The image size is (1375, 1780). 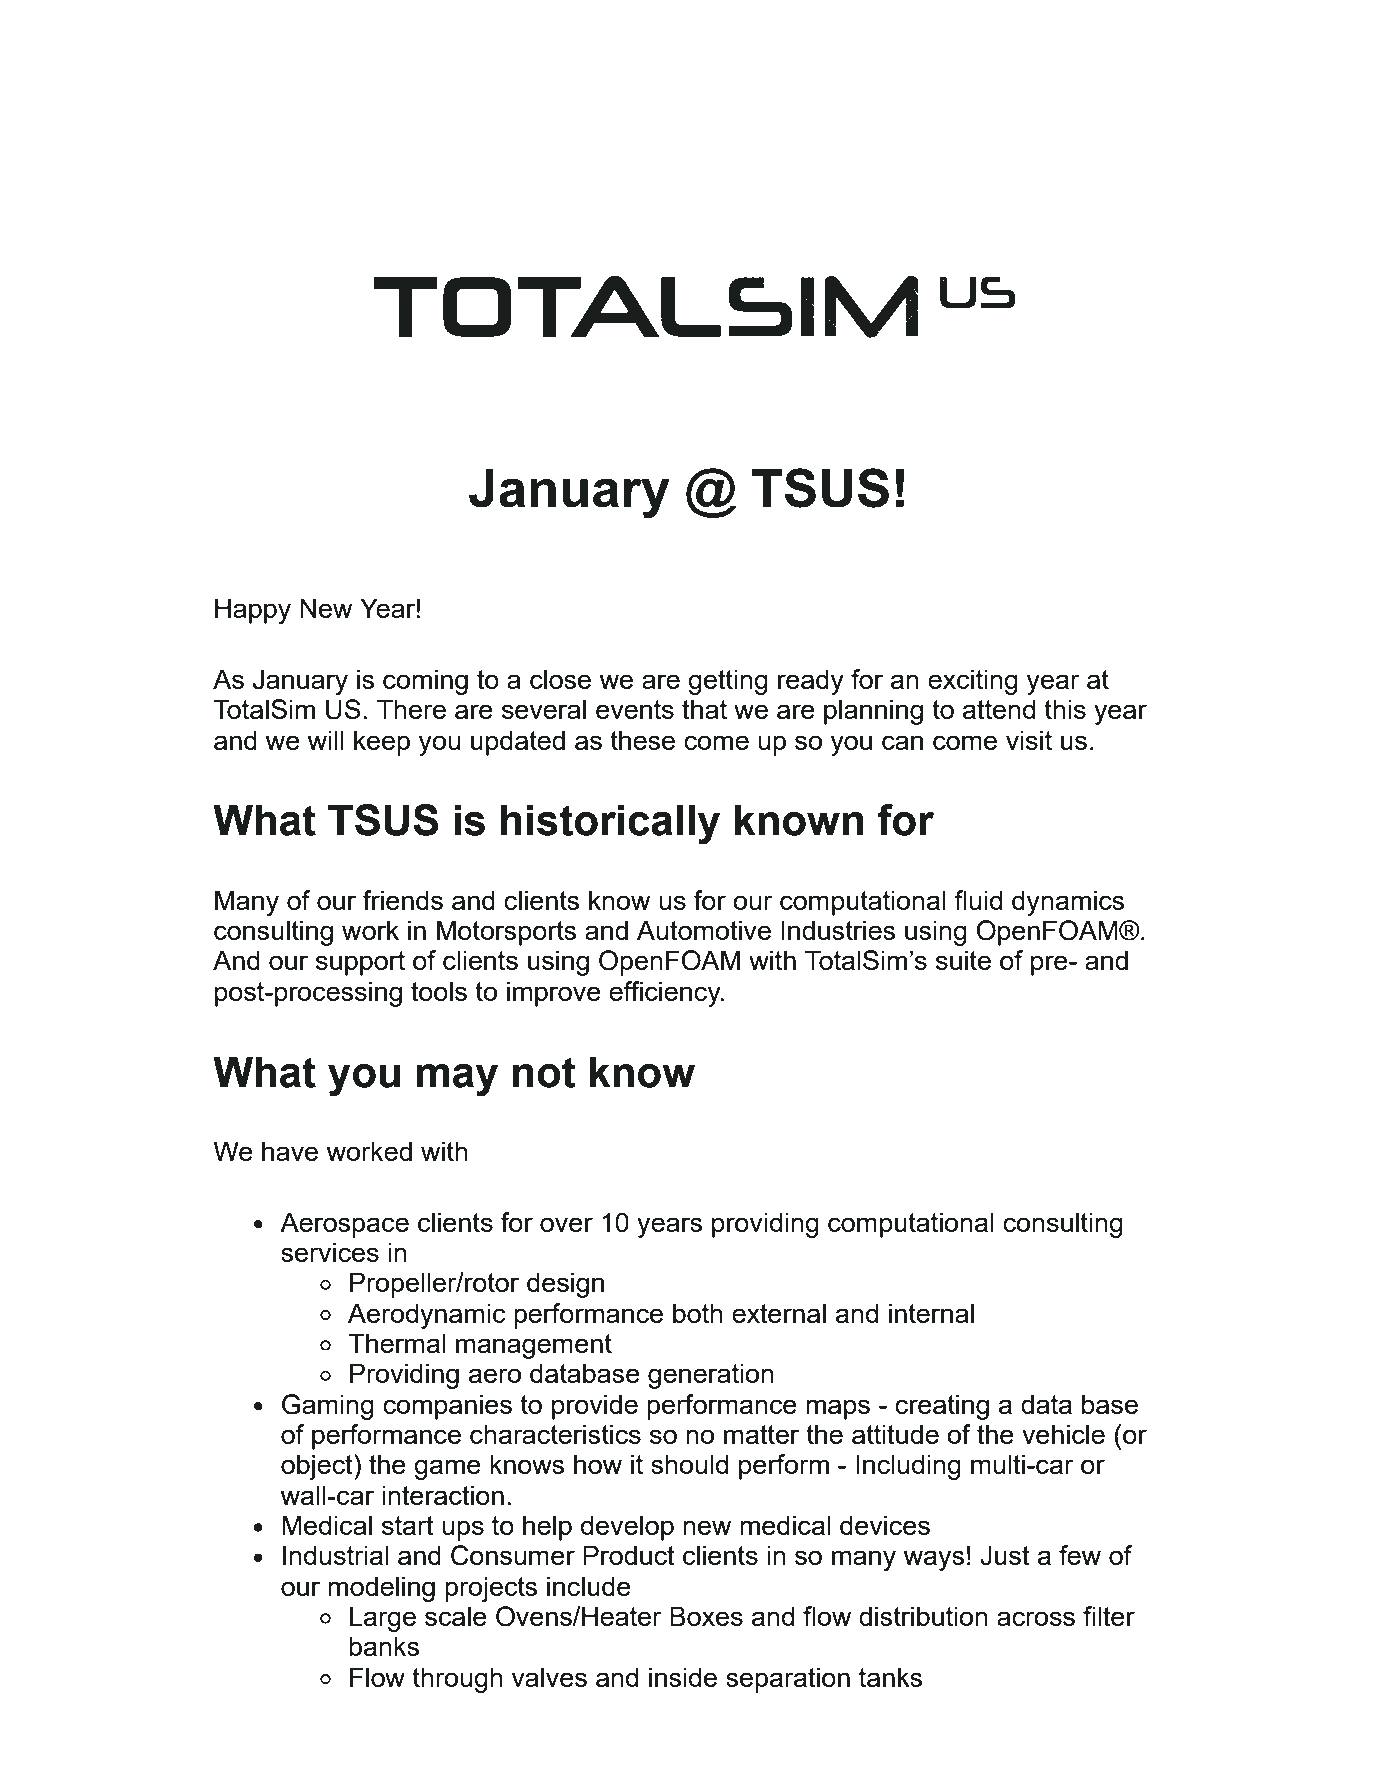 I want to click on creating, so click(x=942, y=1407).
